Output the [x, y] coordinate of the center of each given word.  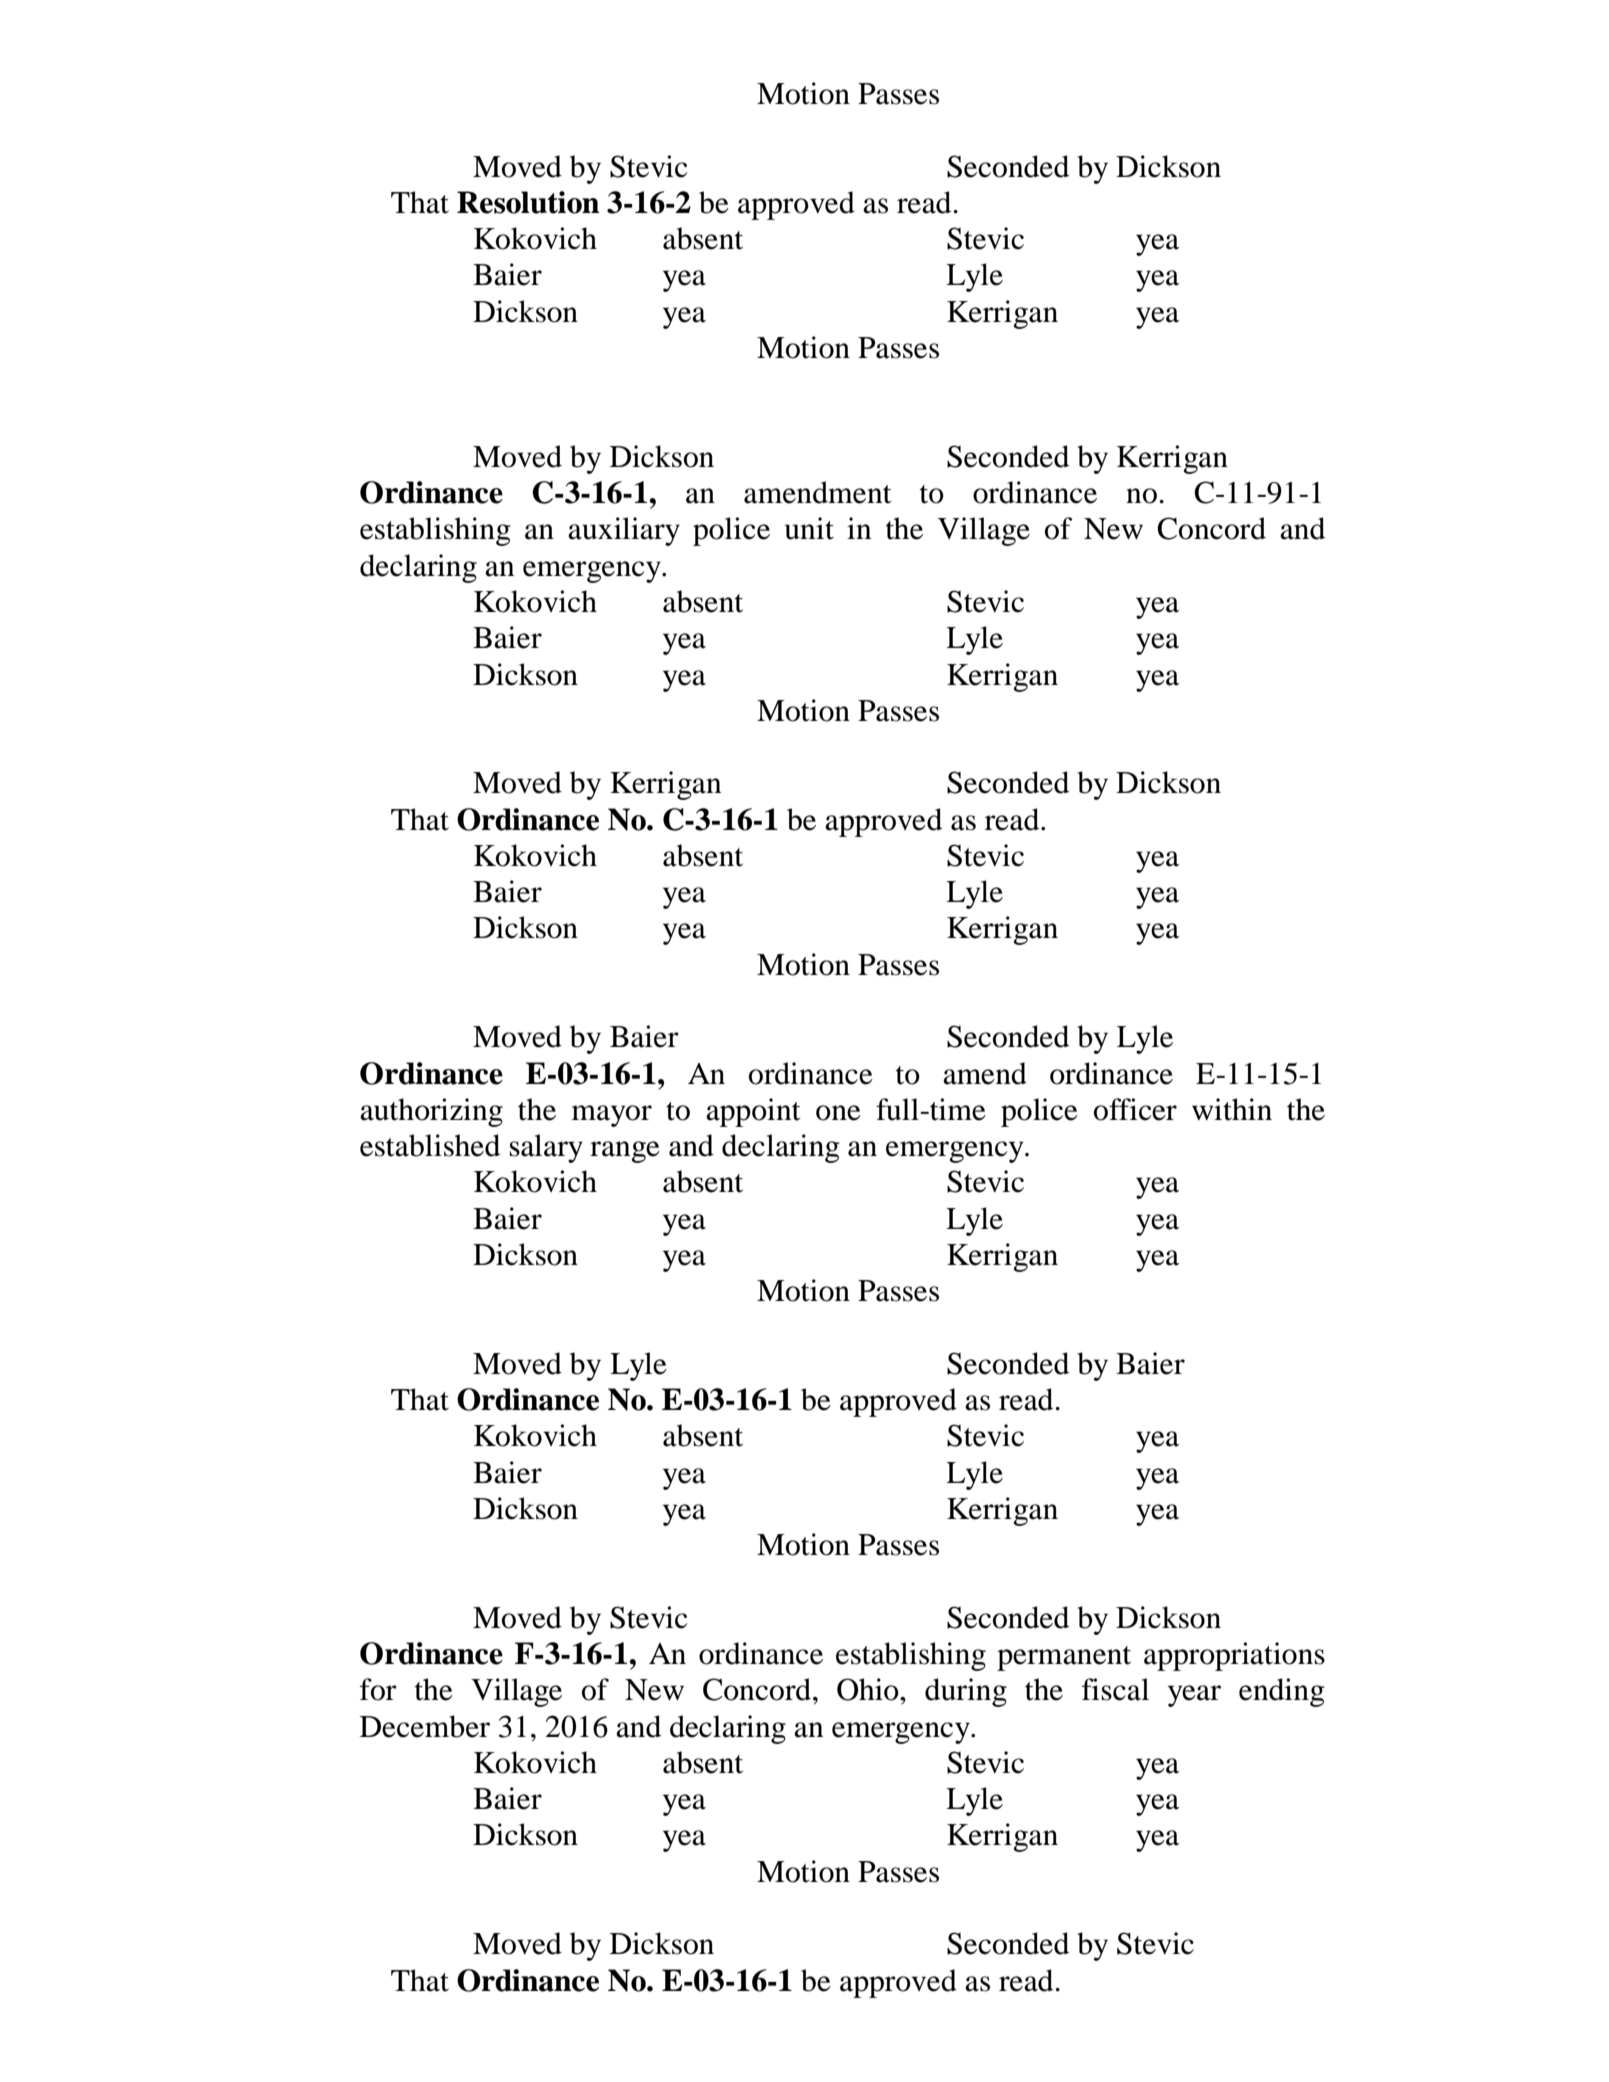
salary [546, 1148]
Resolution [528, 202]
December [425, 1726]
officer [1135, 1109]
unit [809, 528]
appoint [753, 1112]
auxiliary [624, 531]
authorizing [431, 1112]
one [838, 1113]
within [1232, 1109]
